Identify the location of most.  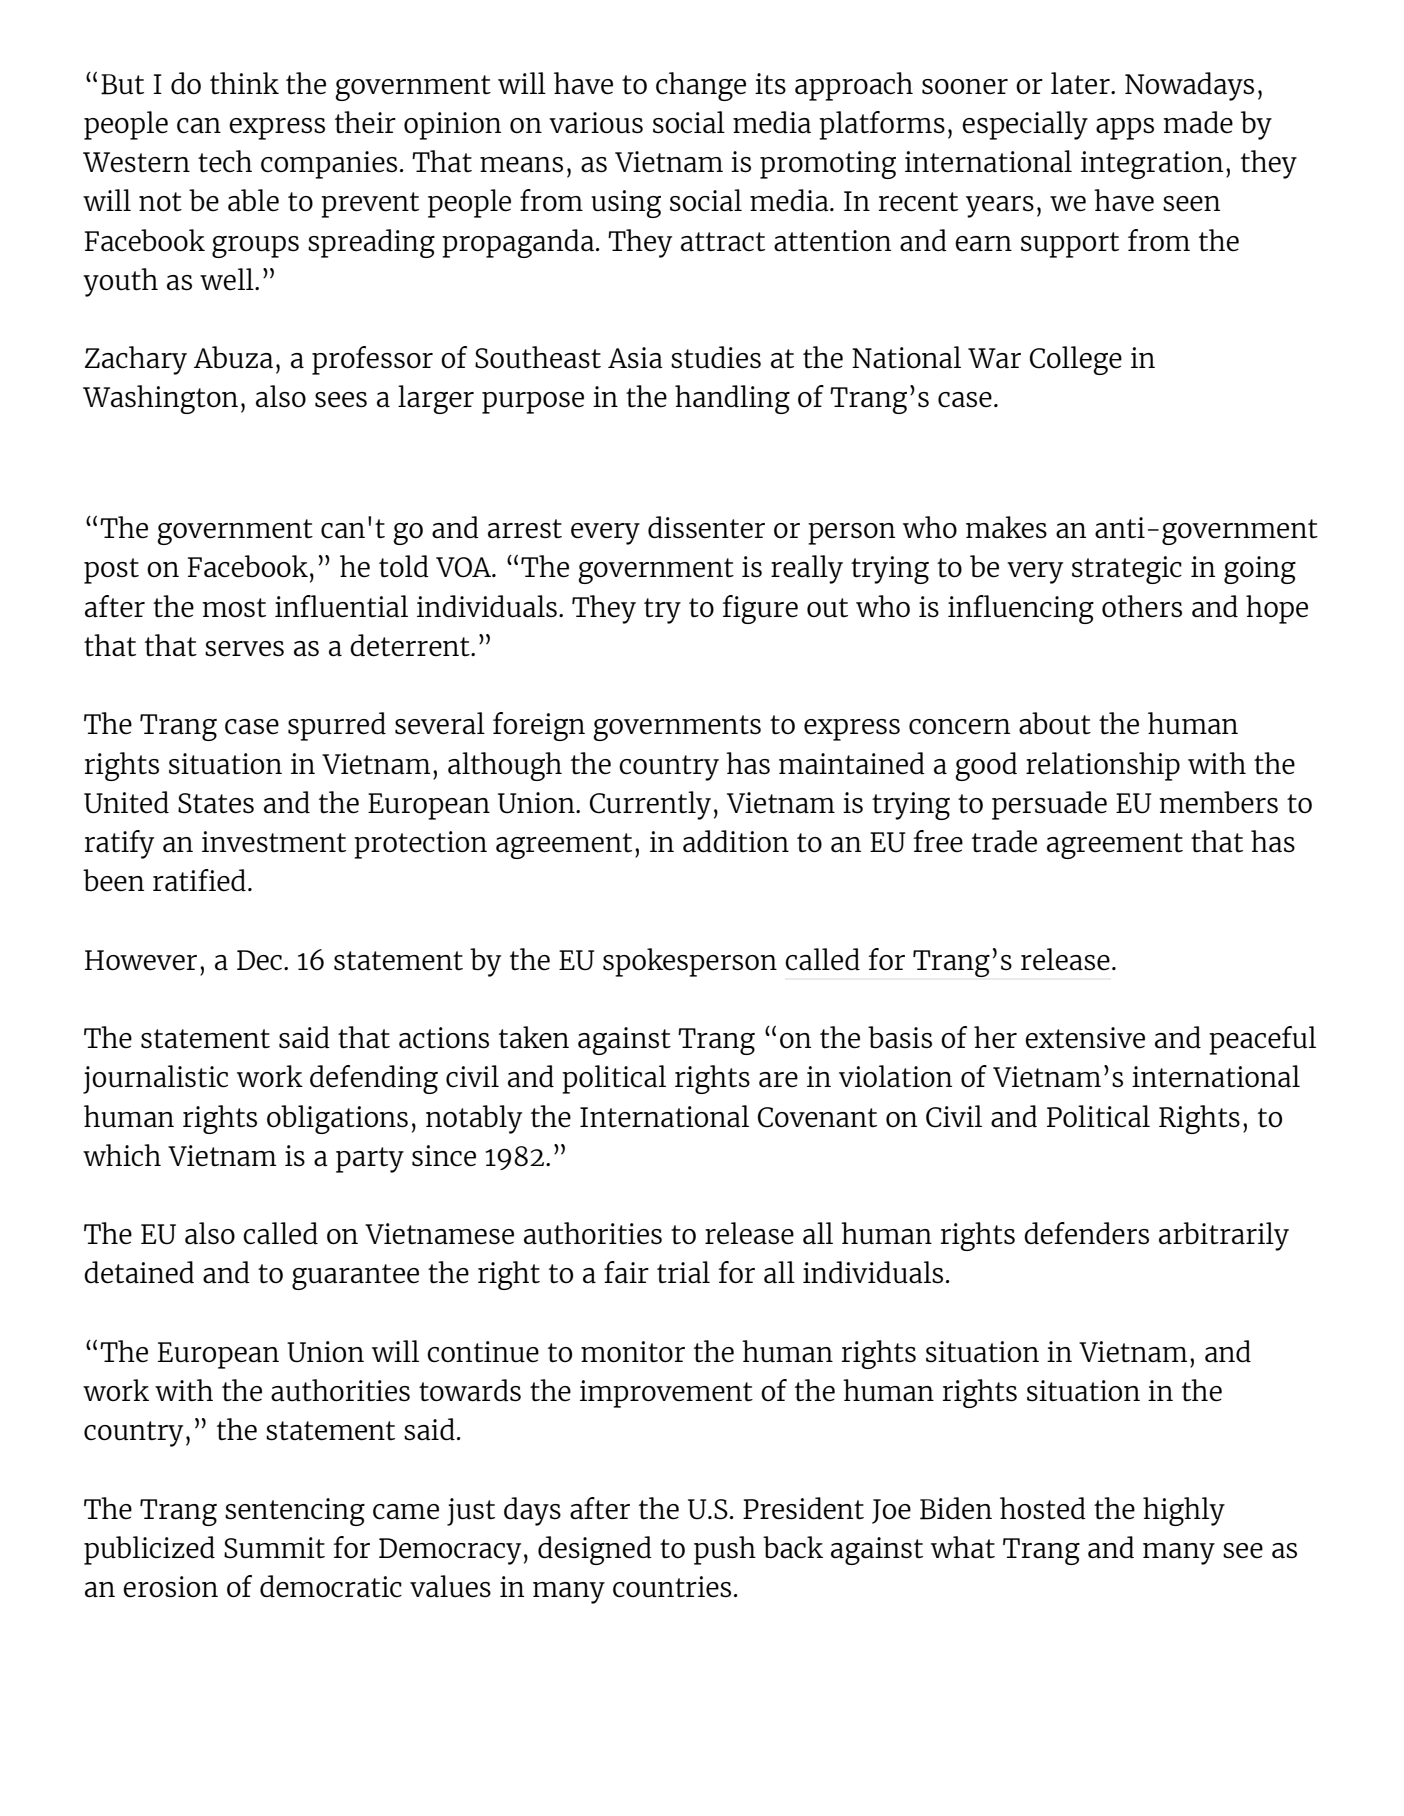
(234, 608).
